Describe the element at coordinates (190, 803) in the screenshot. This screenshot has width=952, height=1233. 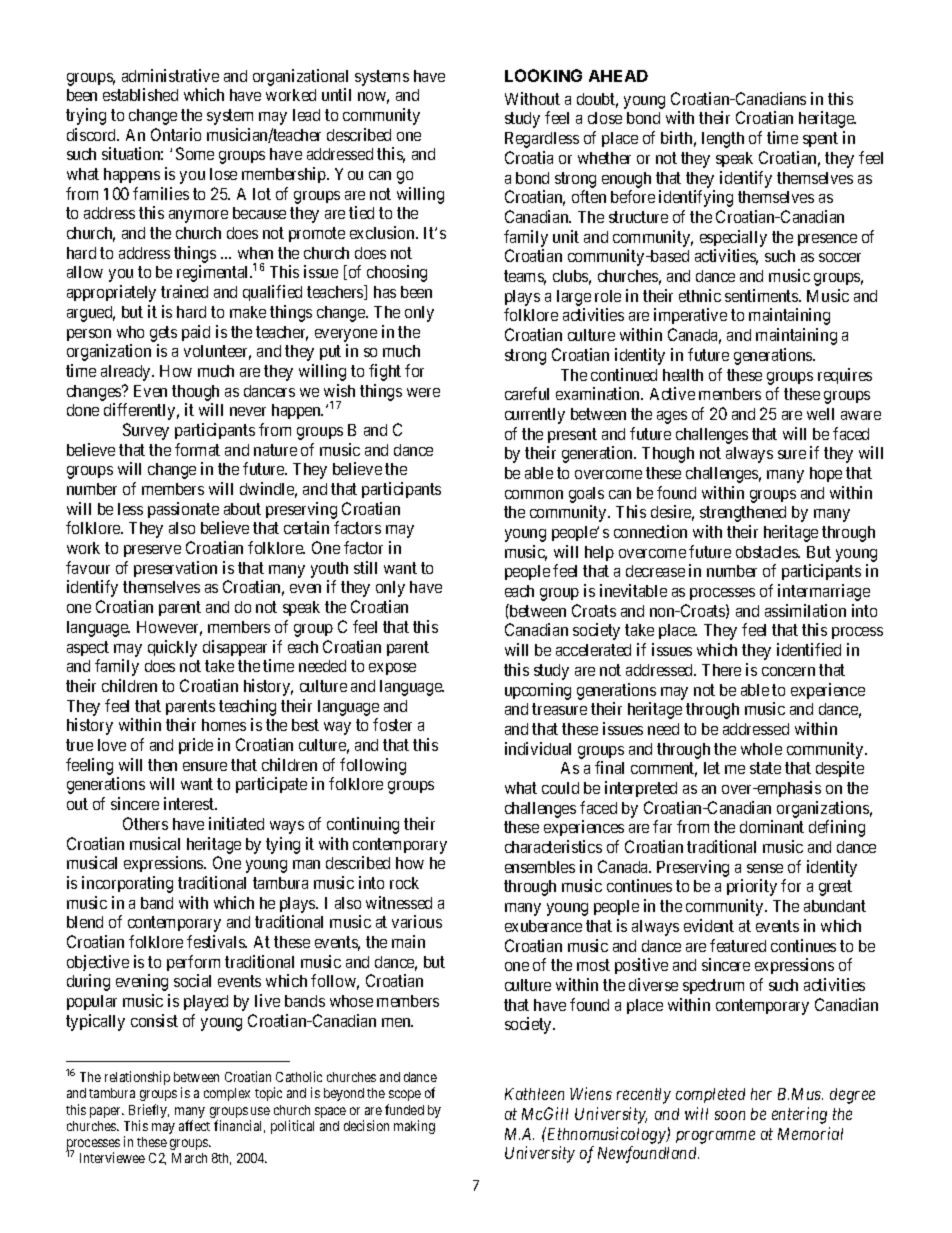
I see `interest` at that location.
